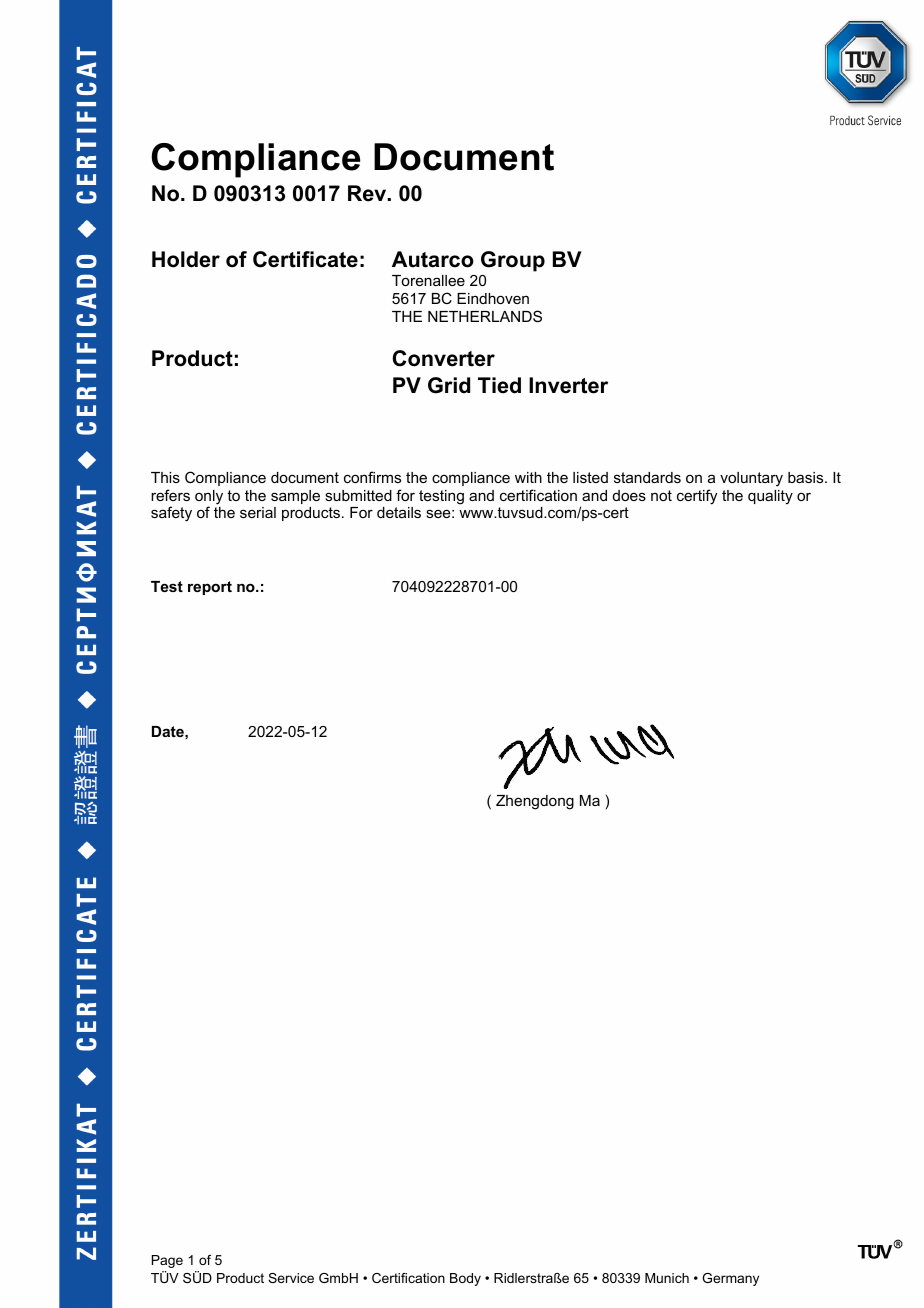 This page has height=1308, width=924. I want to click on with, so click(528, 477).
